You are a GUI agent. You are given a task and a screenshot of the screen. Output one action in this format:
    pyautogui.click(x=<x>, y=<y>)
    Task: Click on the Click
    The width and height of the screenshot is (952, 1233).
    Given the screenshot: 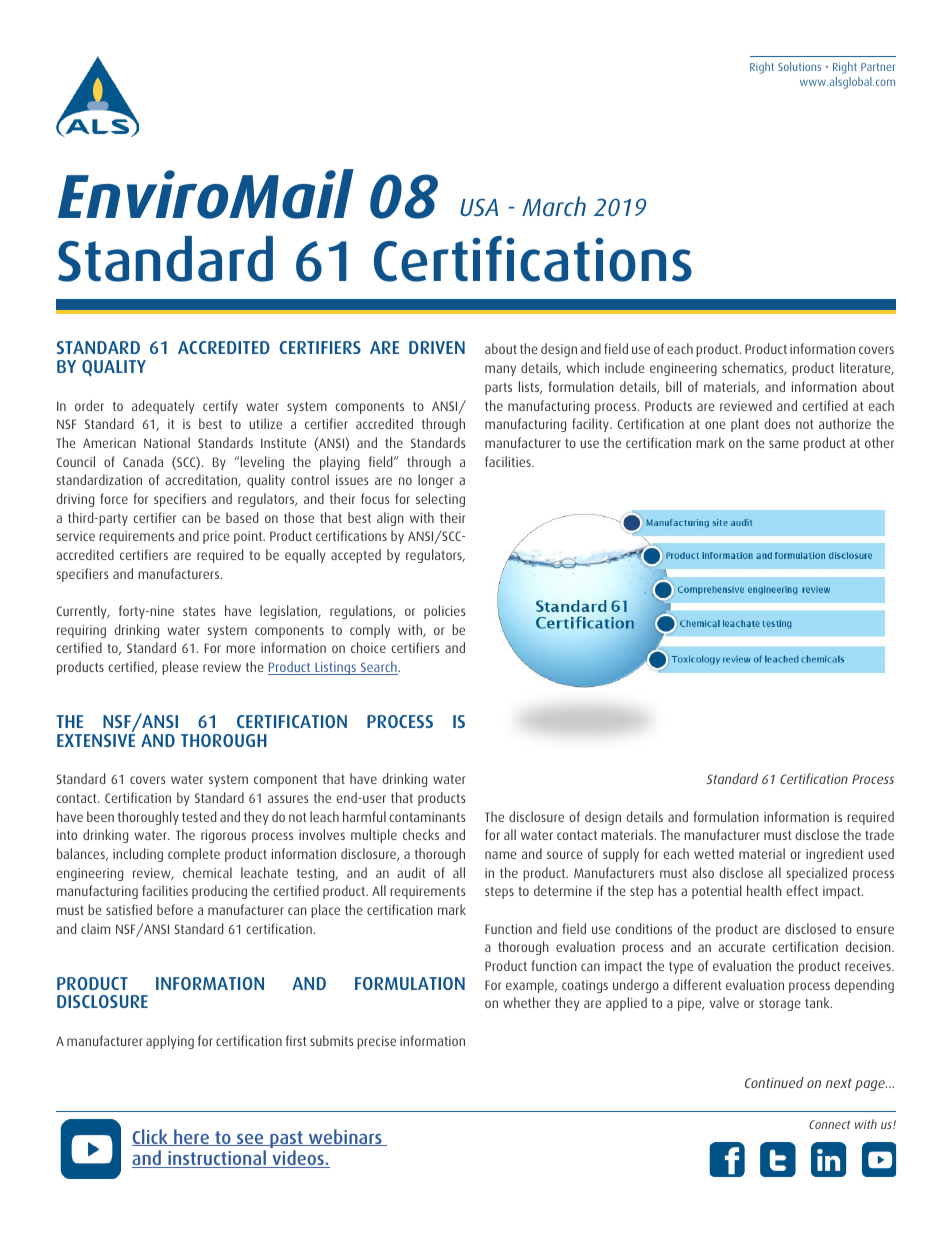 What is the action you would take?
    pyautogui.click(x=151, y=1137)
